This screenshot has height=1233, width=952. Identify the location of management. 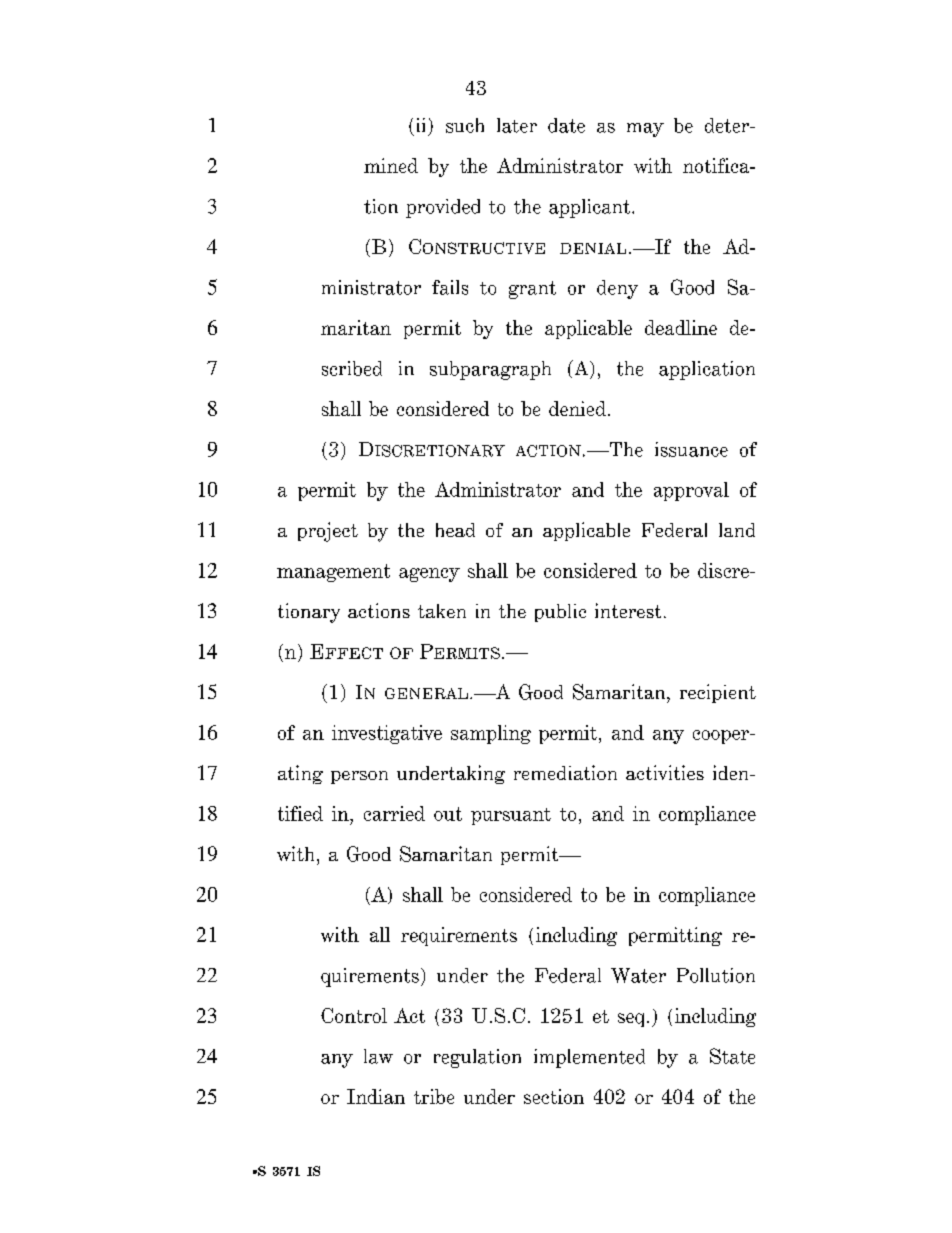
(333, 573).
